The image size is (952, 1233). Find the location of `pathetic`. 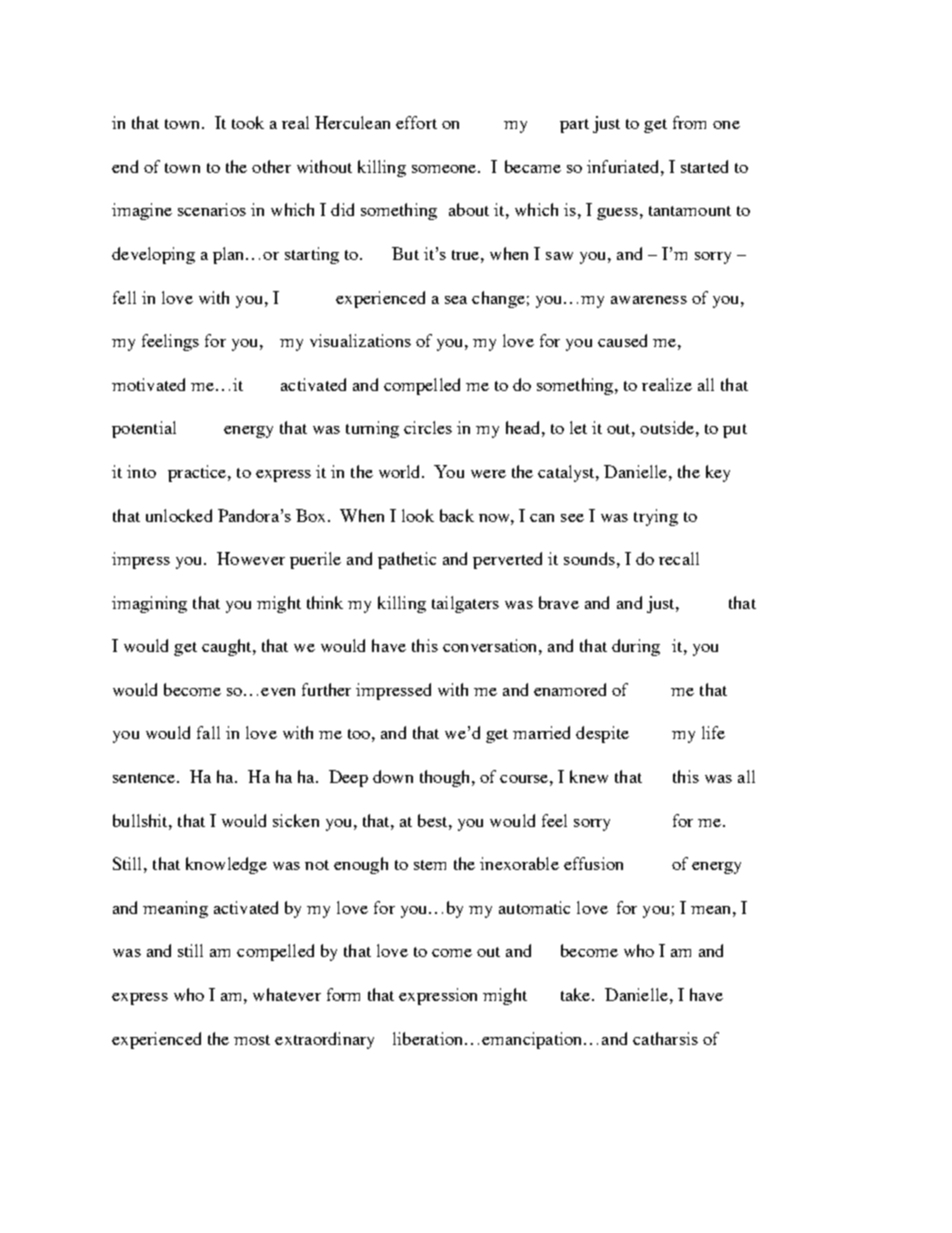

pathetic is located at coordinates (407, 560).
